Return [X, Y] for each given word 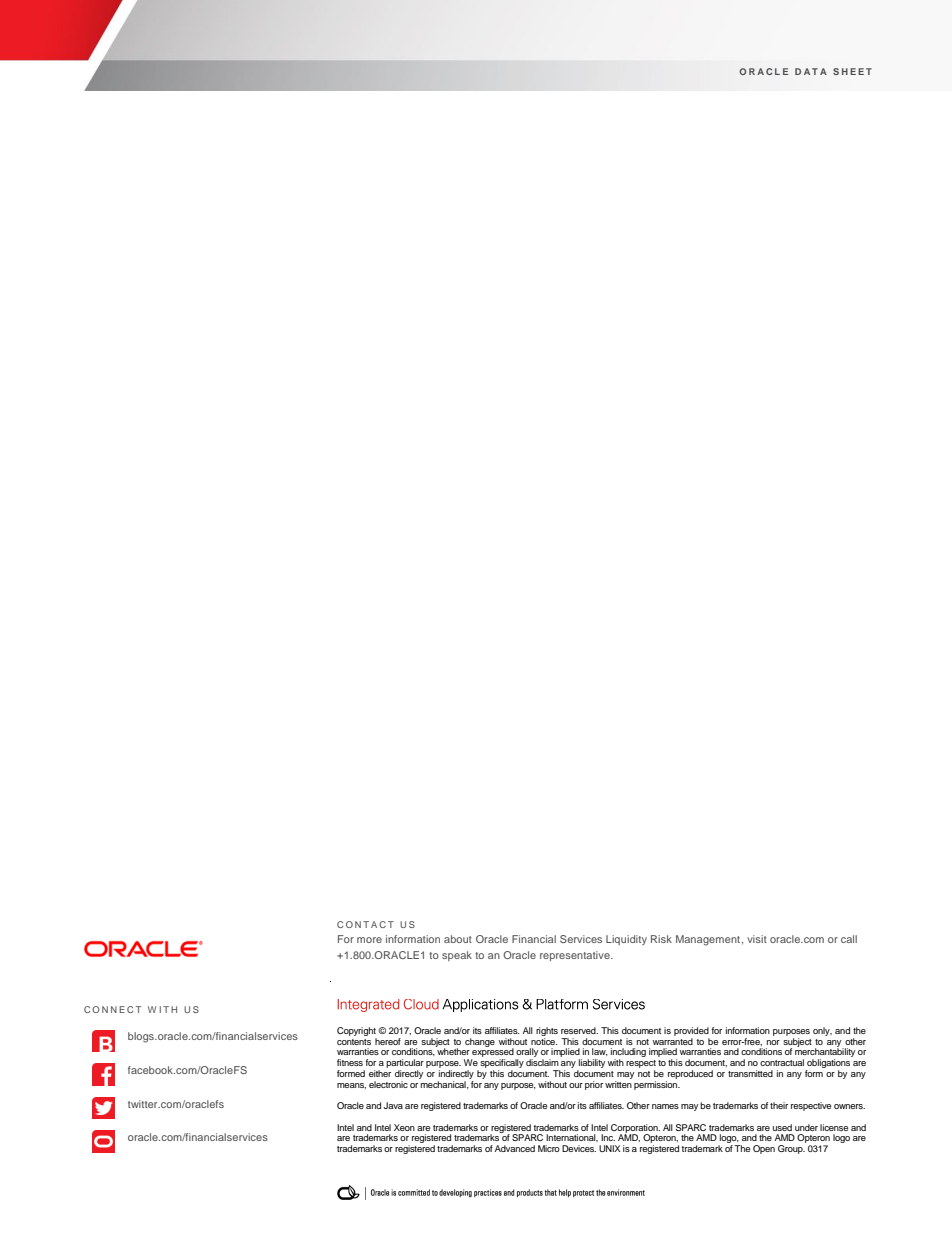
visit [757, 939]
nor [773, 1042]
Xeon [404, 1127]
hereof [388, 1041]
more [369, 940]
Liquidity [626, 940]
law [600, 1052]
